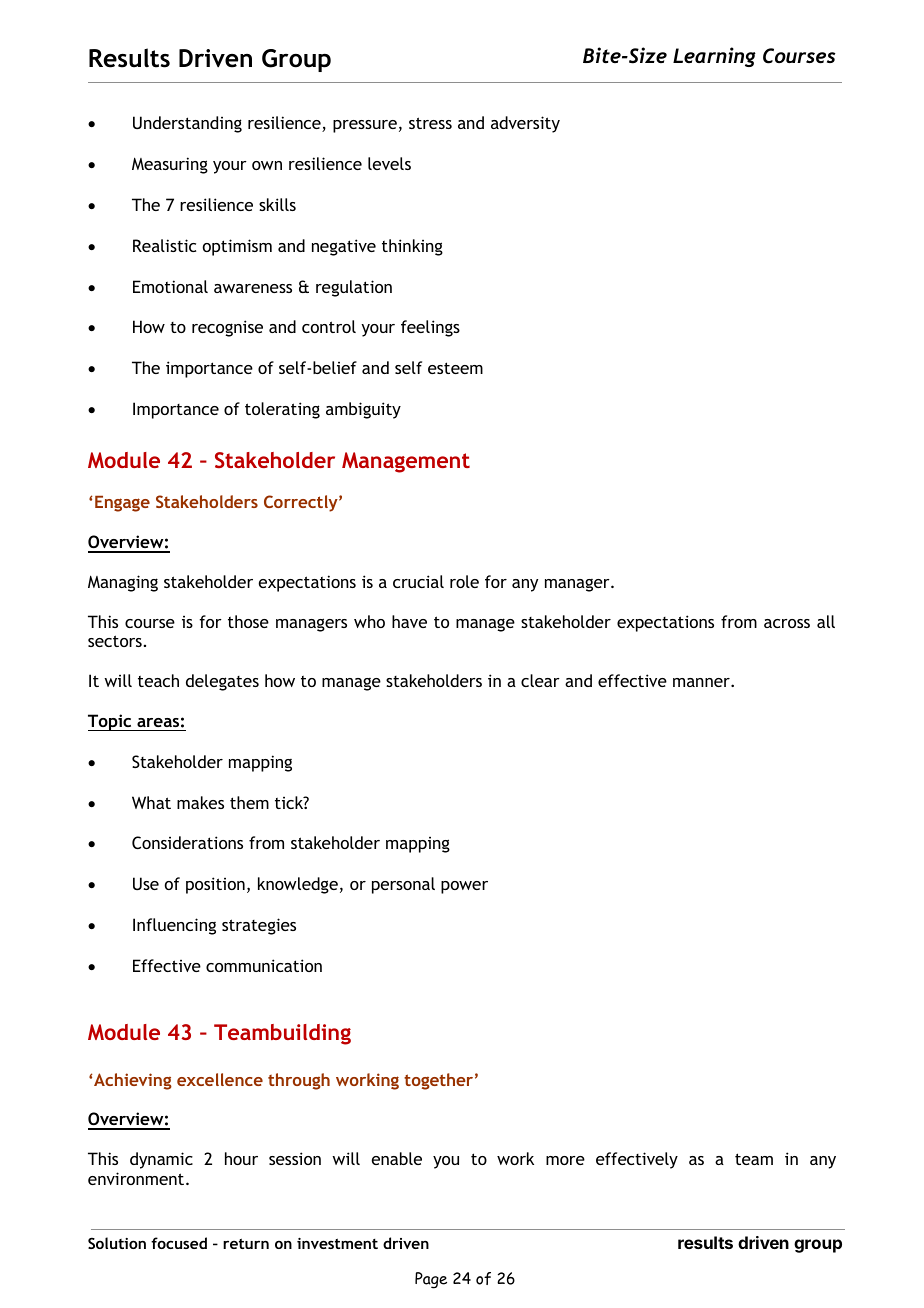 Image resolution: width=924 pixels, height=1308 pixels. Describe the element at coordinates (565, 1160) in the document. I see `more` at that location.
